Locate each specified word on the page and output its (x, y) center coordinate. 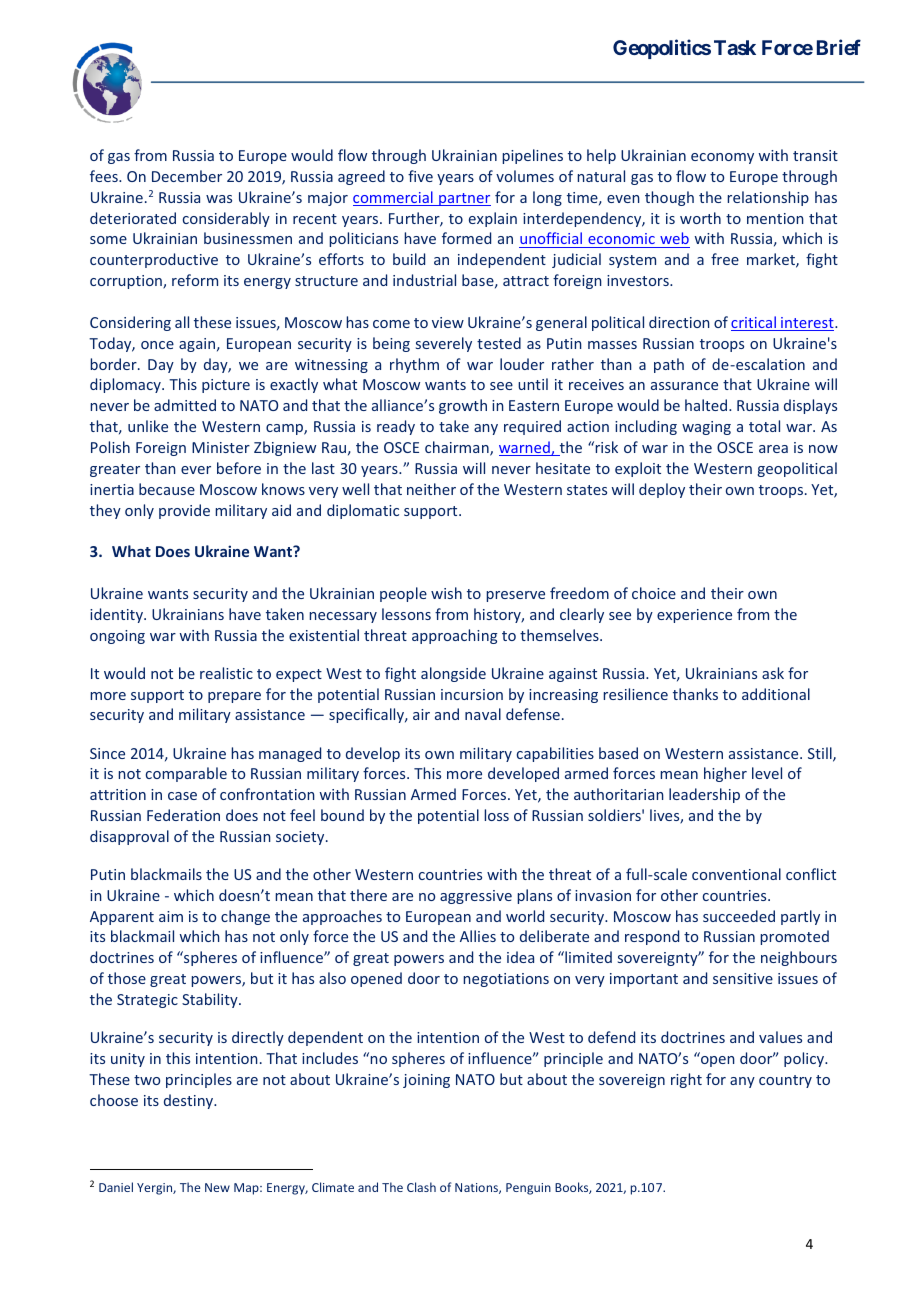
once (157, 345)
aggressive (476, 897)
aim (171, 916)
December (187, 176)
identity (117, 615)
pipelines (532, 156)
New (217, 1187)
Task (735, 47)
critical (754, 323)
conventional (736, 874)
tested (499, 343)
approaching (454, 636)
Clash (421, 1187)
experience (694, 616)
